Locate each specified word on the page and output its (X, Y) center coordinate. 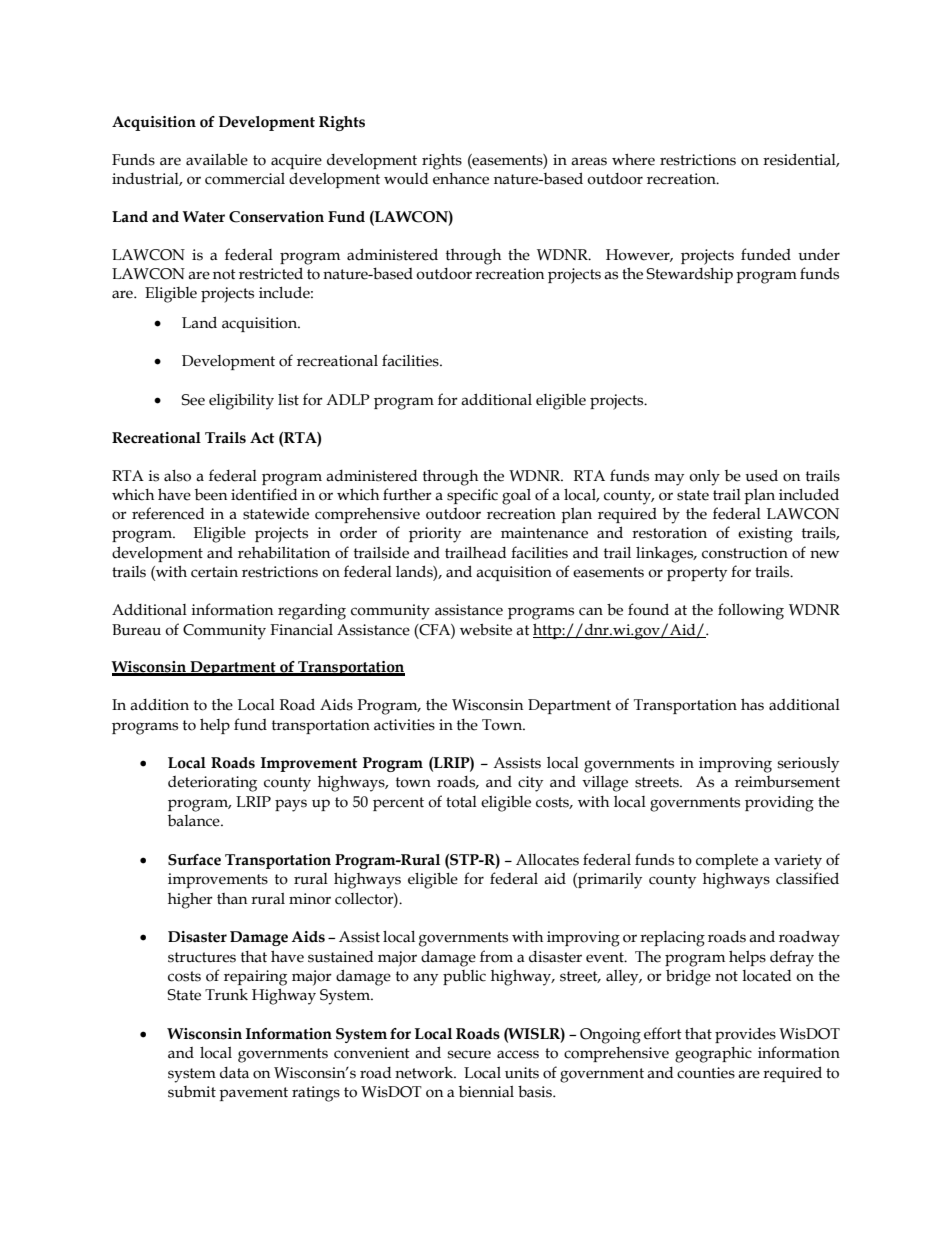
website (486, 629)
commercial (245, 179)
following (751, 611)
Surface (194, 860)
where (633, 160)
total (461, 802)
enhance (461, 179)
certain (214, 572)
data (234, 1073)
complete (727, 861)
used (761, 475)
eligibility (241, 401)
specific (472, 496)
